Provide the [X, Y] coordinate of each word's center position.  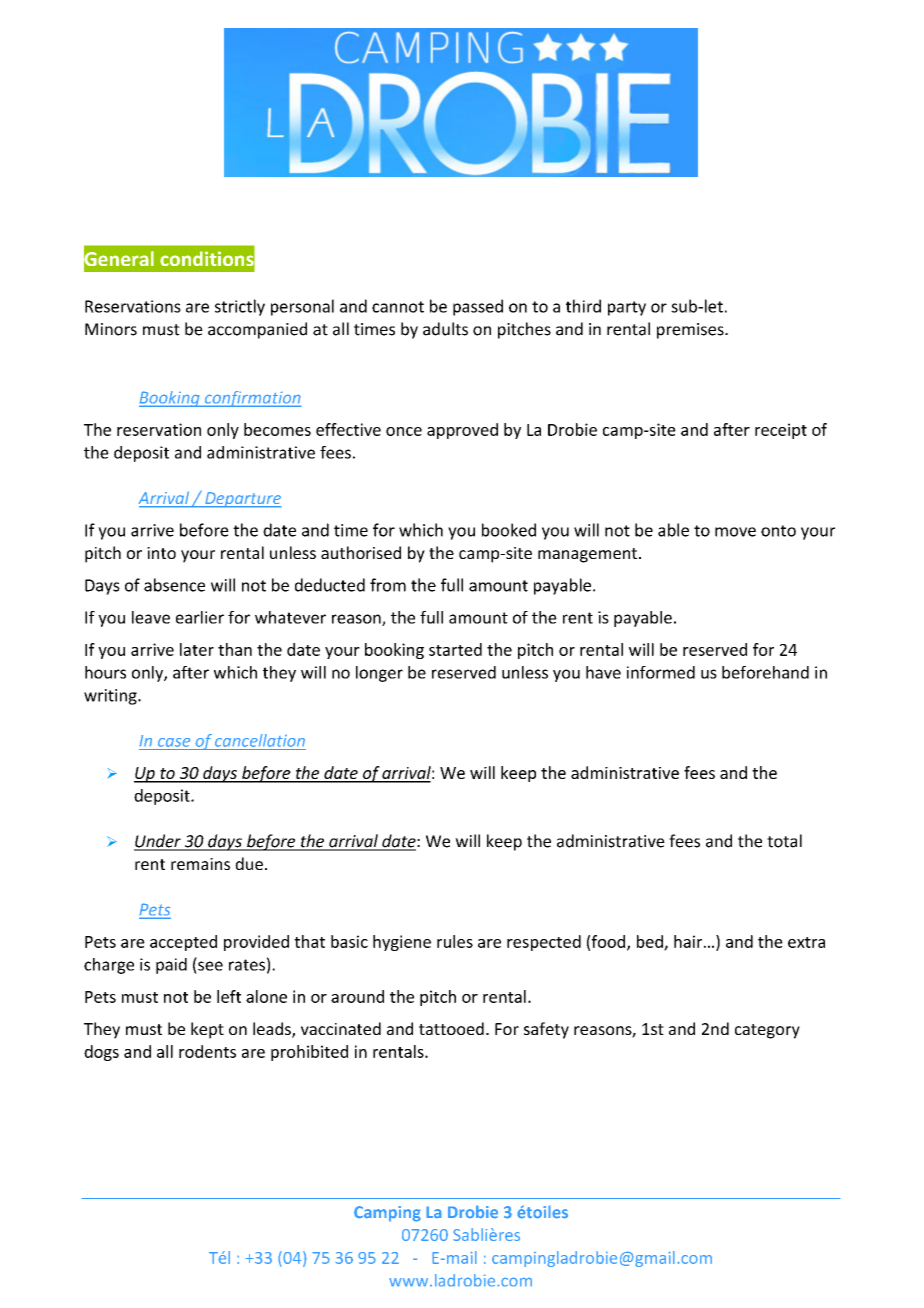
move [735, 532]
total [784, 841]
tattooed [451, 1028]
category [767, 1031]
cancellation [260, 740]
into [161, 553]
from [388, 585]
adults [445, 329]
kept [207, 1030]
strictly [240, 307]
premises [691, 331]
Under [158, 842]
